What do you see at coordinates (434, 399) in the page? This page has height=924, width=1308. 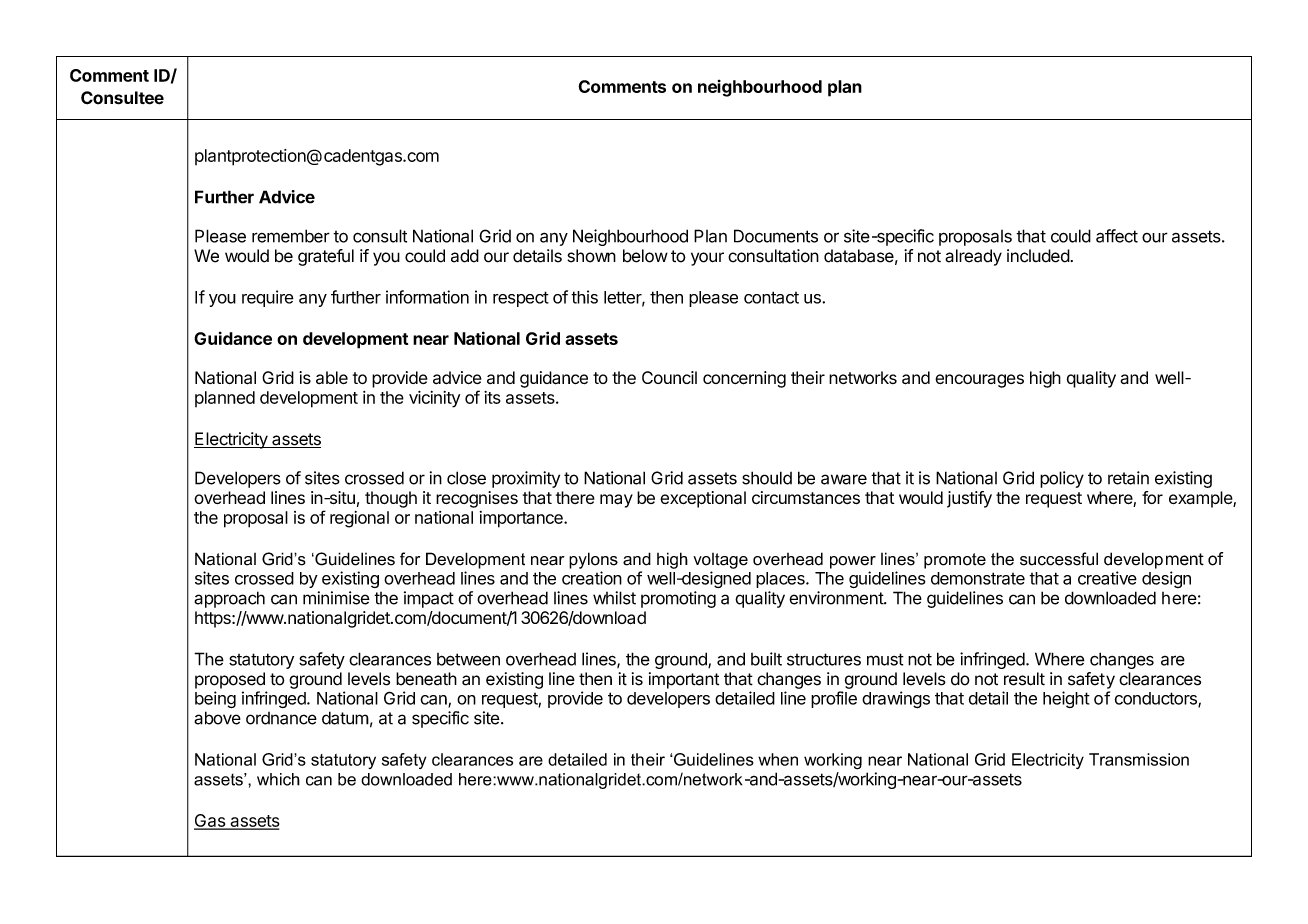 I see `vicinity` at bounding box center [434, 399].
